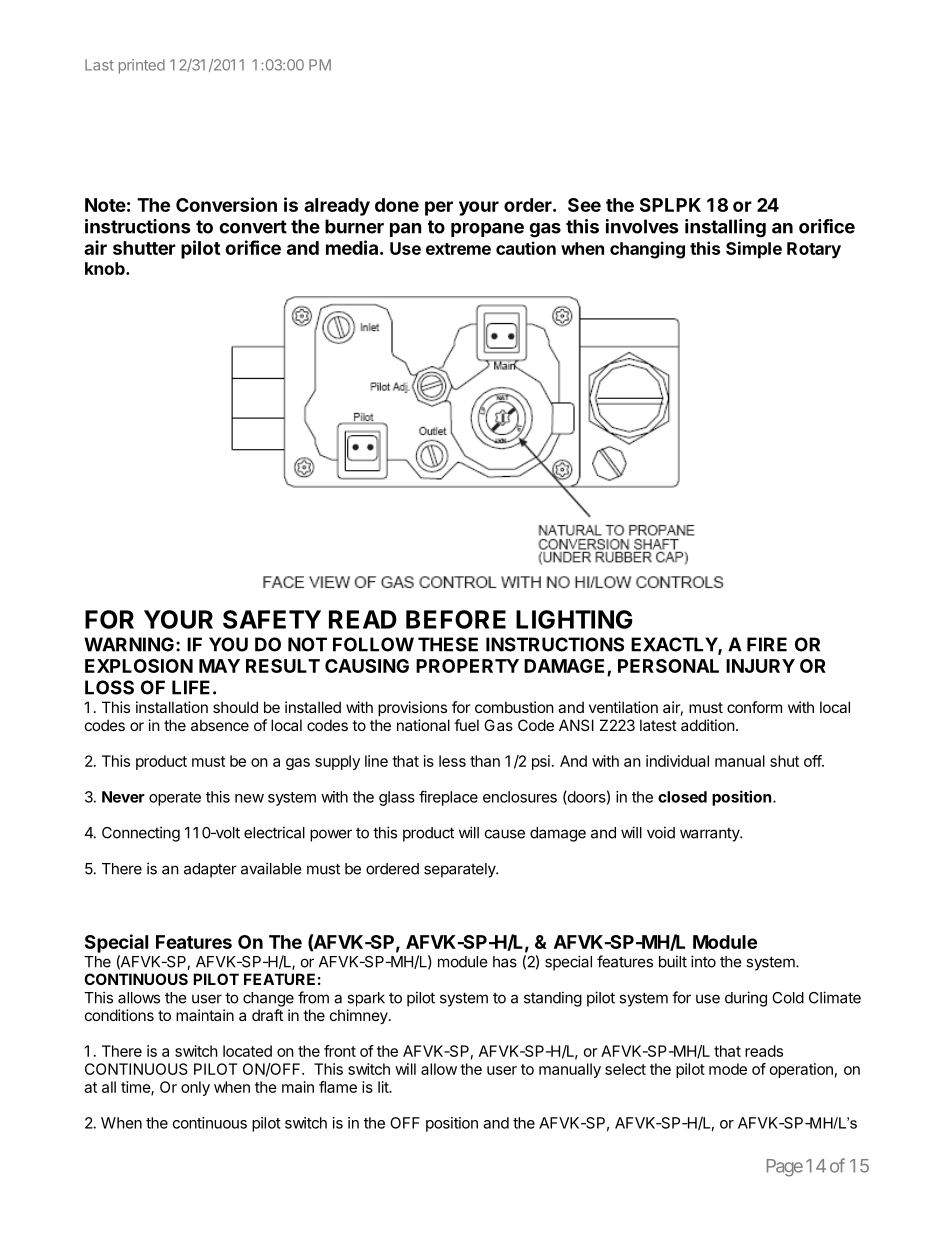  I want to click on Page, so click(785, 1168).
